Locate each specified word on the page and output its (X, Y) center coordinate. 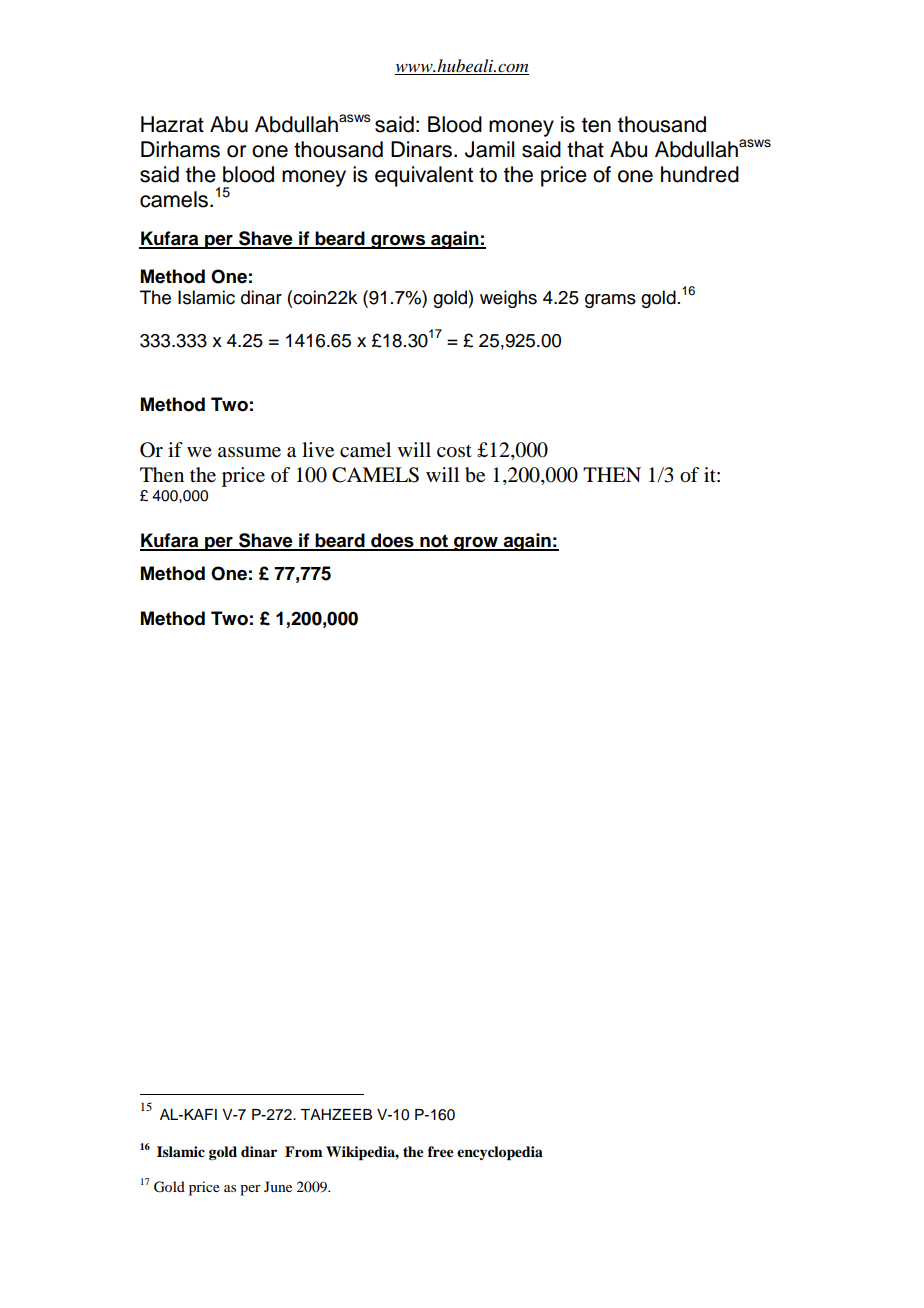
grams (610, 301)
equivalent (424, 176)
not (434, 542)
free (441, 1151)
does (392, 541)
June (278, 1186)
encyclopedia (500, 1153)
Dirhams (180, 149)
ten (596, 125)
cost (454, 451)
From (304, 1151)
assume (249, 452)
